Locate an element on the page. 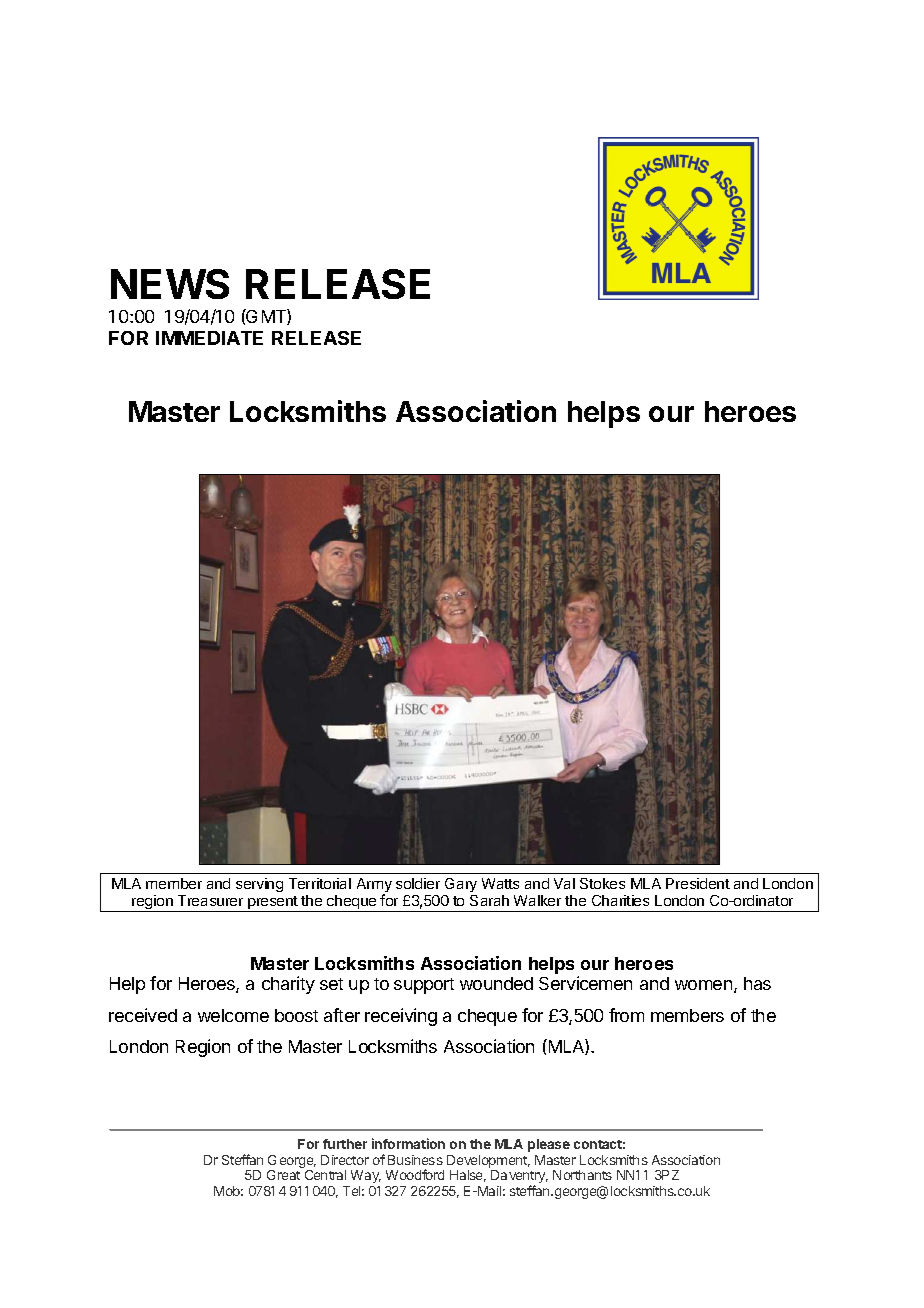 The width and height of the document is (924, 1308). Stokes is located at coordinates (602, 883).
